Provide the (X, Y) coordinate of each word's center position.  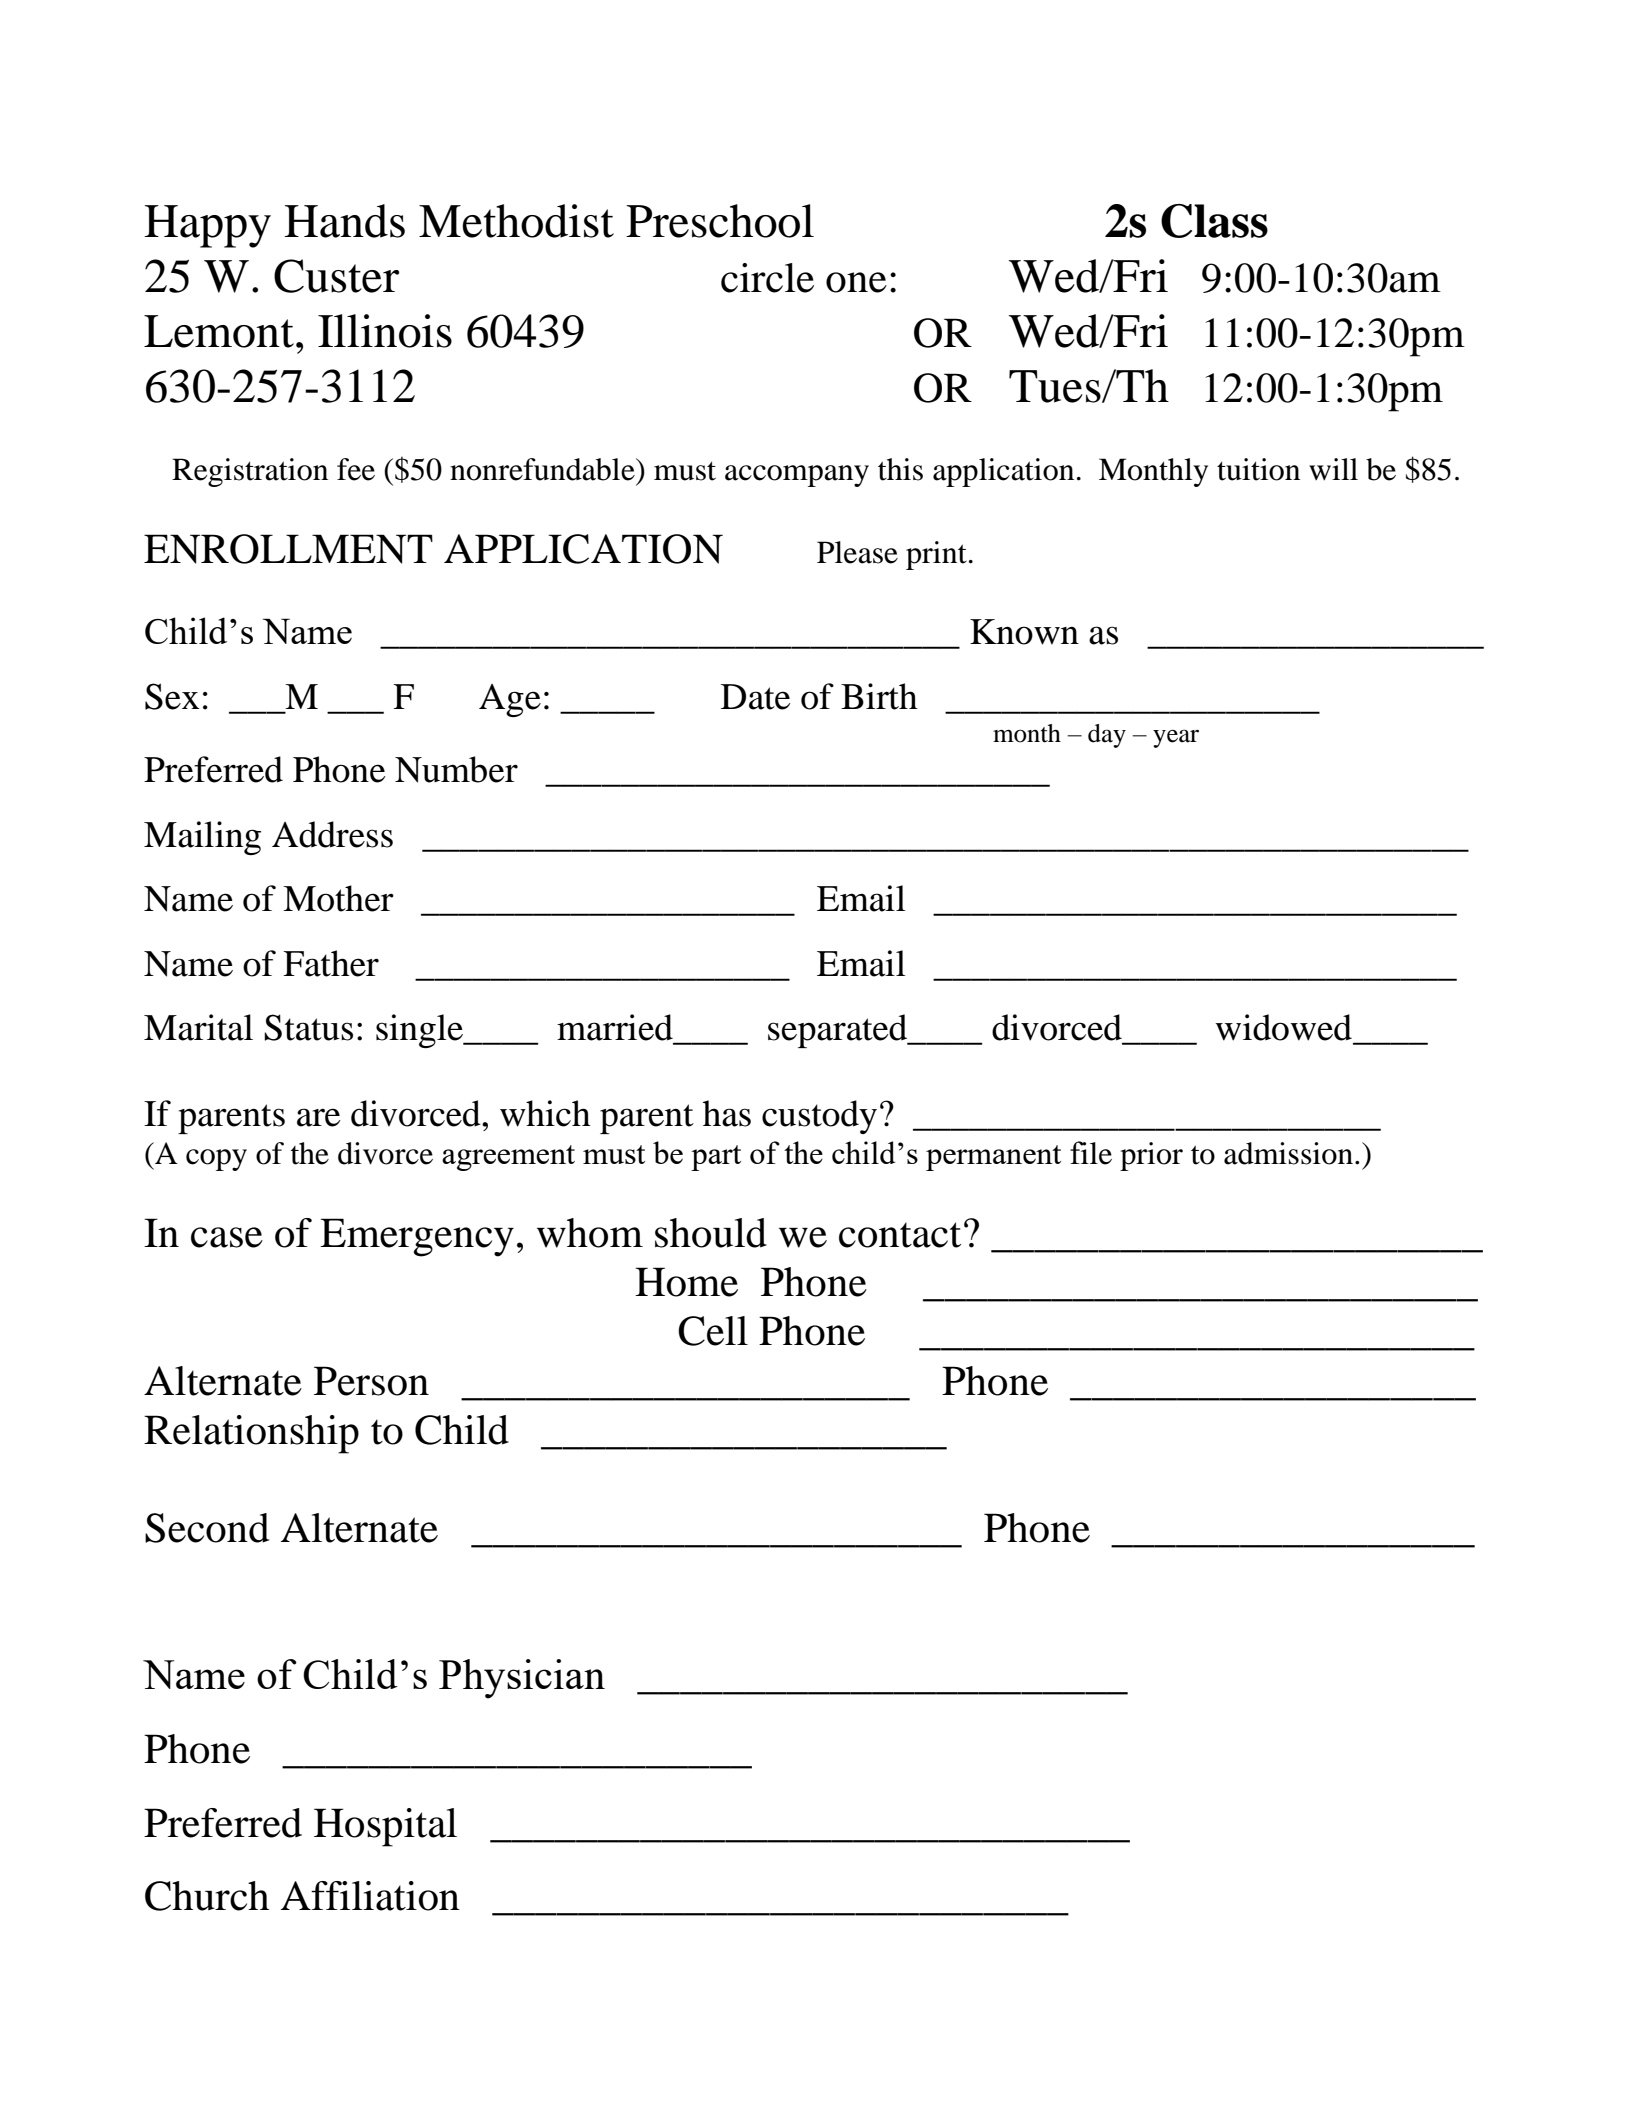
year (1176, 738)
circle (767, 278)
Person (371, 1381)
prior (1151, 1156)
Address (332, 834)
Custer (336, 276)
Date (755, 697)
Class (1214, 221)
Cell (713, 1331)
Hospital (385, 1827)
